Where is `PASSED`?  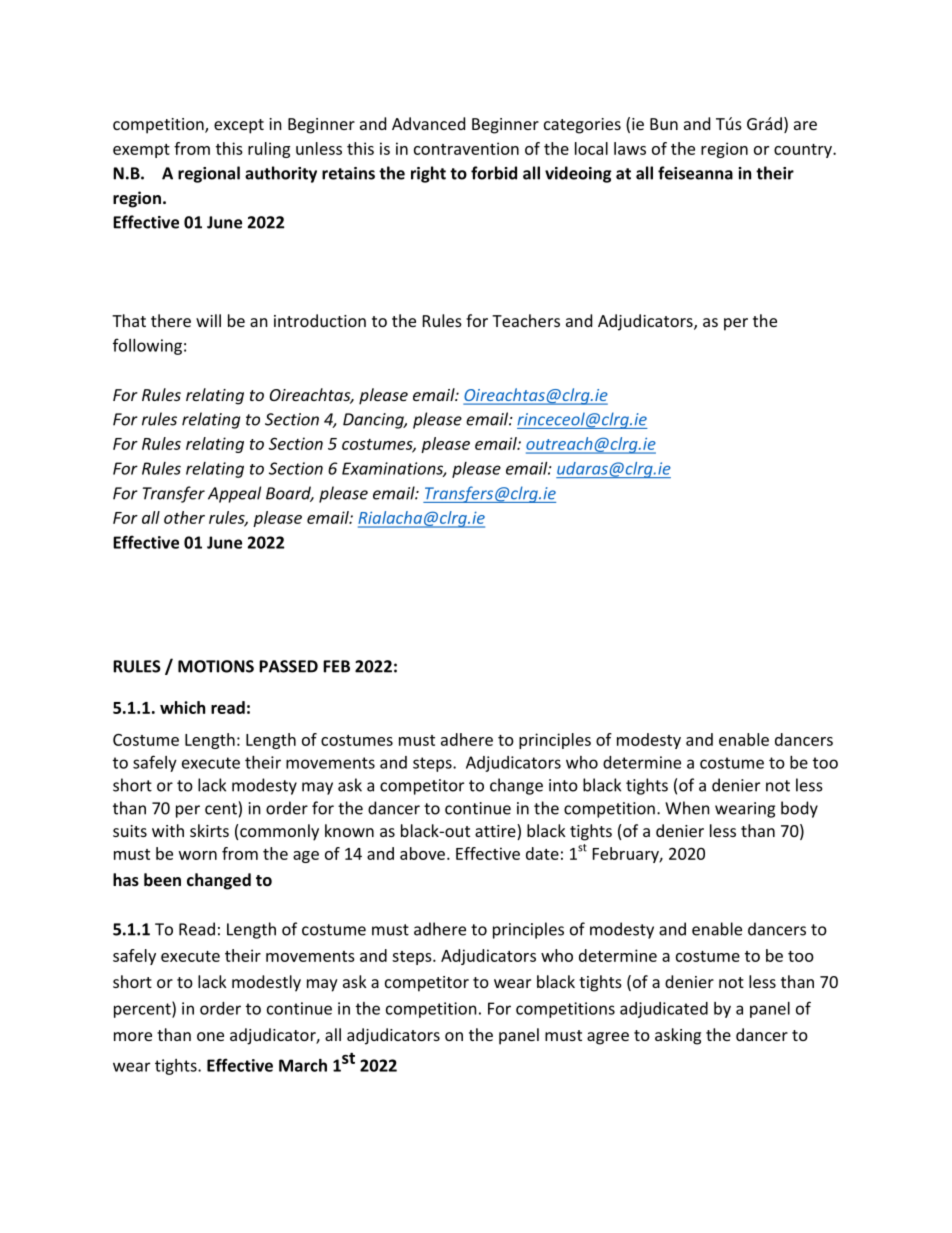 PASSED is located at coordinates (288, 666).
